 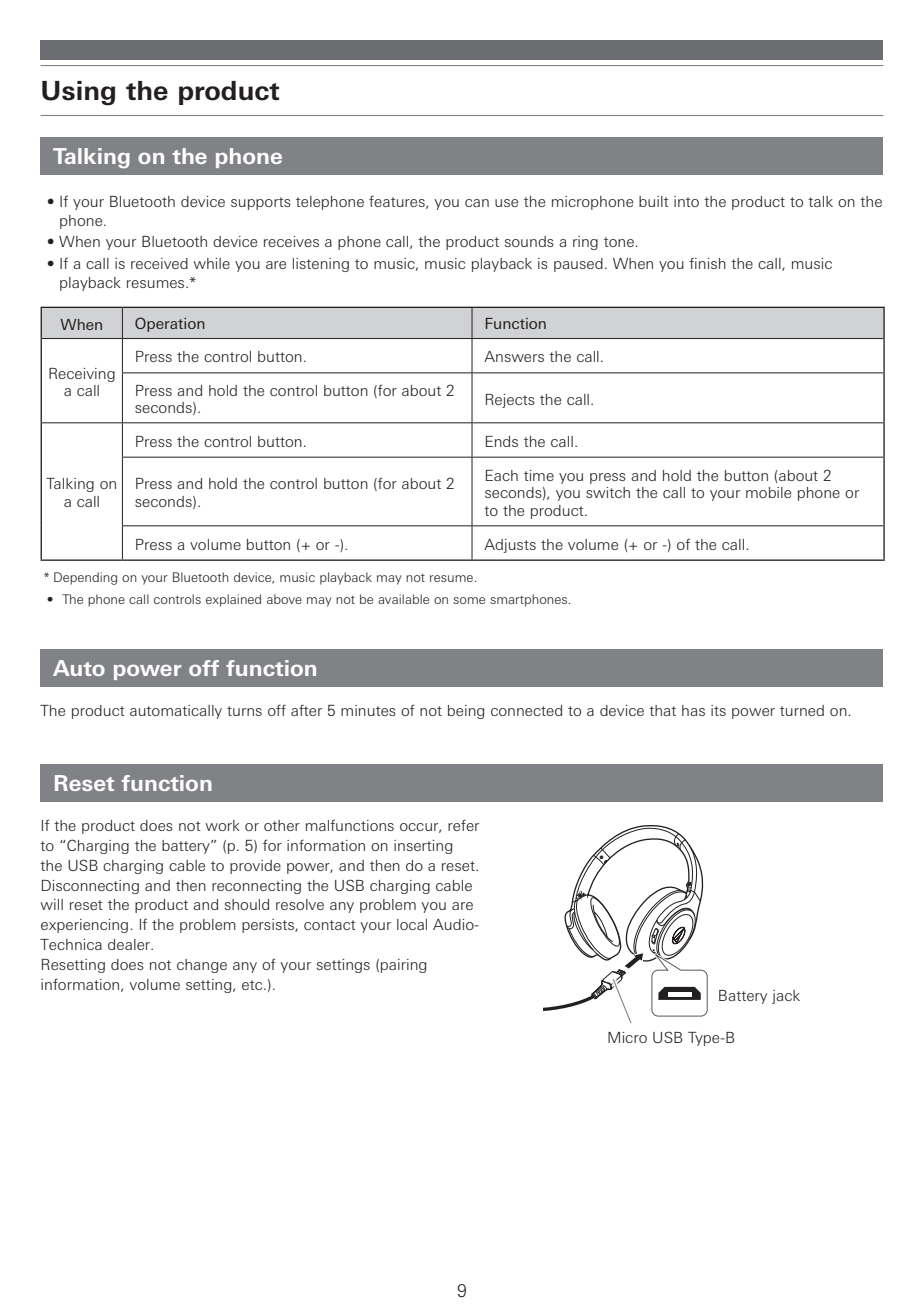 I want to click on into, so click(x=686, y=201).
